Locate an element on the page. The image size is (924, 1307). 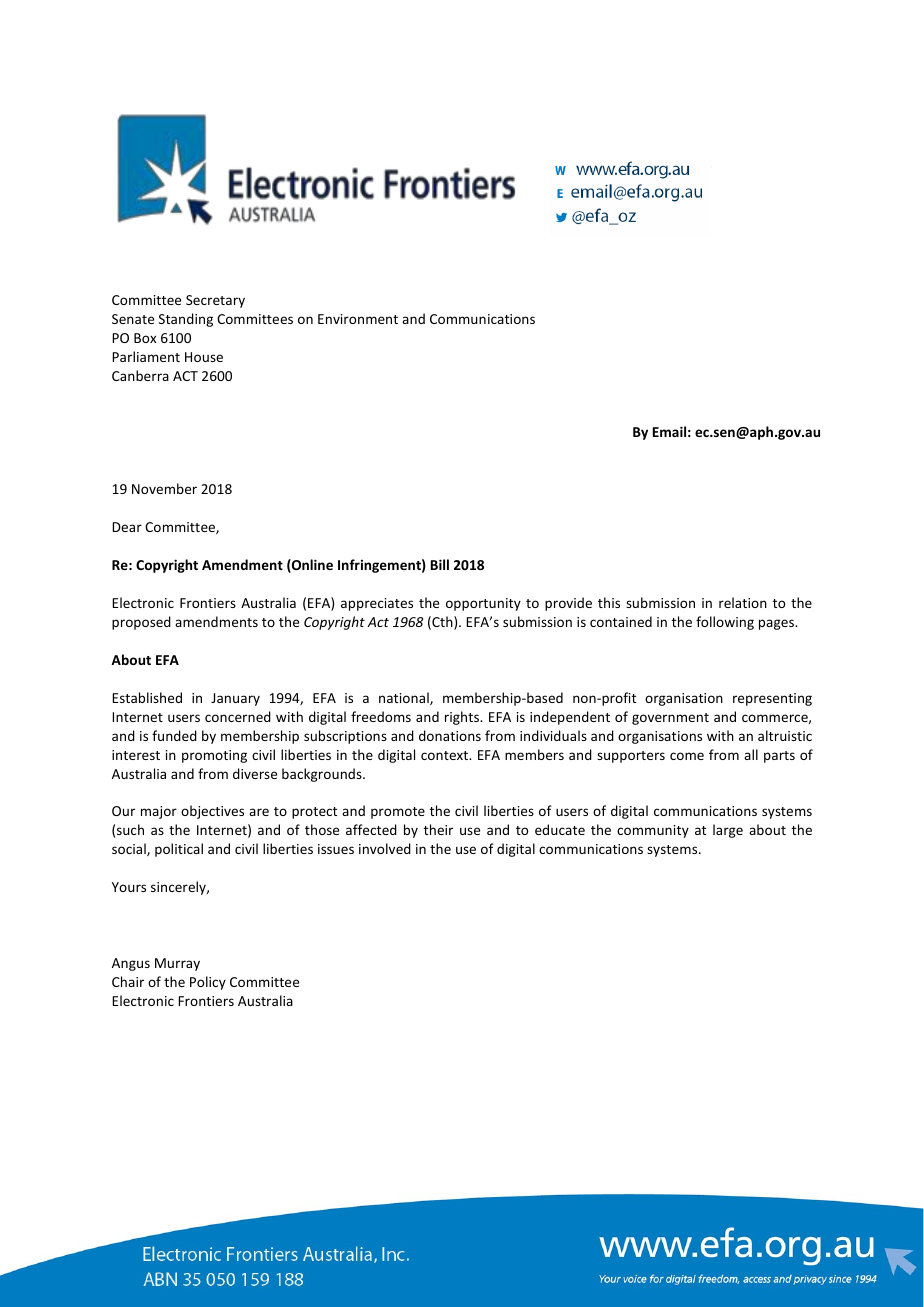
Bill is located at coordinates (440, 564).
